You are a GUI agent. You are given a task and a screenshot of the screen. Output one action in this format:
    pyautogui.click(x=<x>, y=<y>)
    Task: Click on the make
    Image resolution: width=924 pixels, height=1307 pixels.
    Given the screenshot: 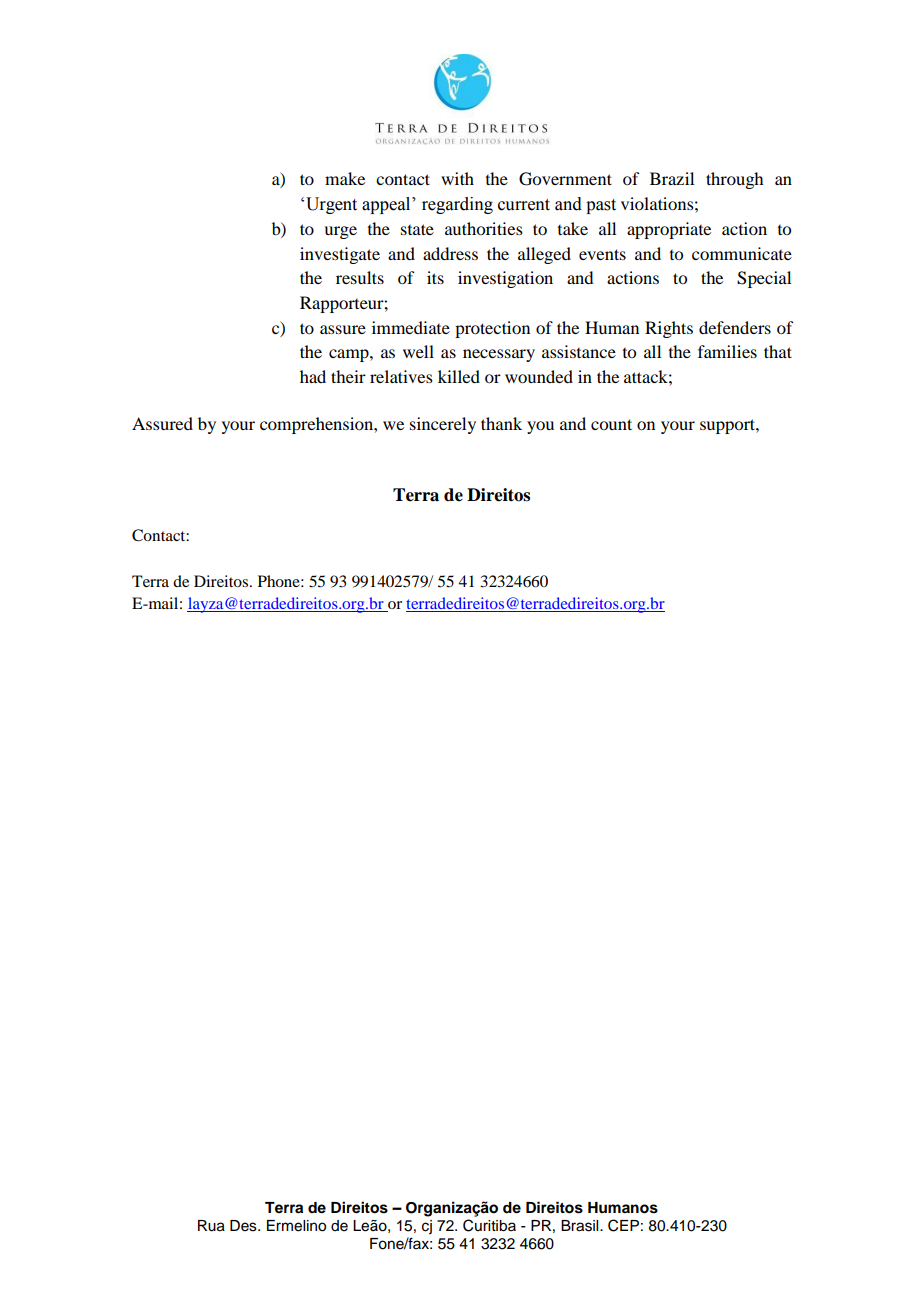 What is the action you would take?
    pyautogui.click(x=345, y=178)
